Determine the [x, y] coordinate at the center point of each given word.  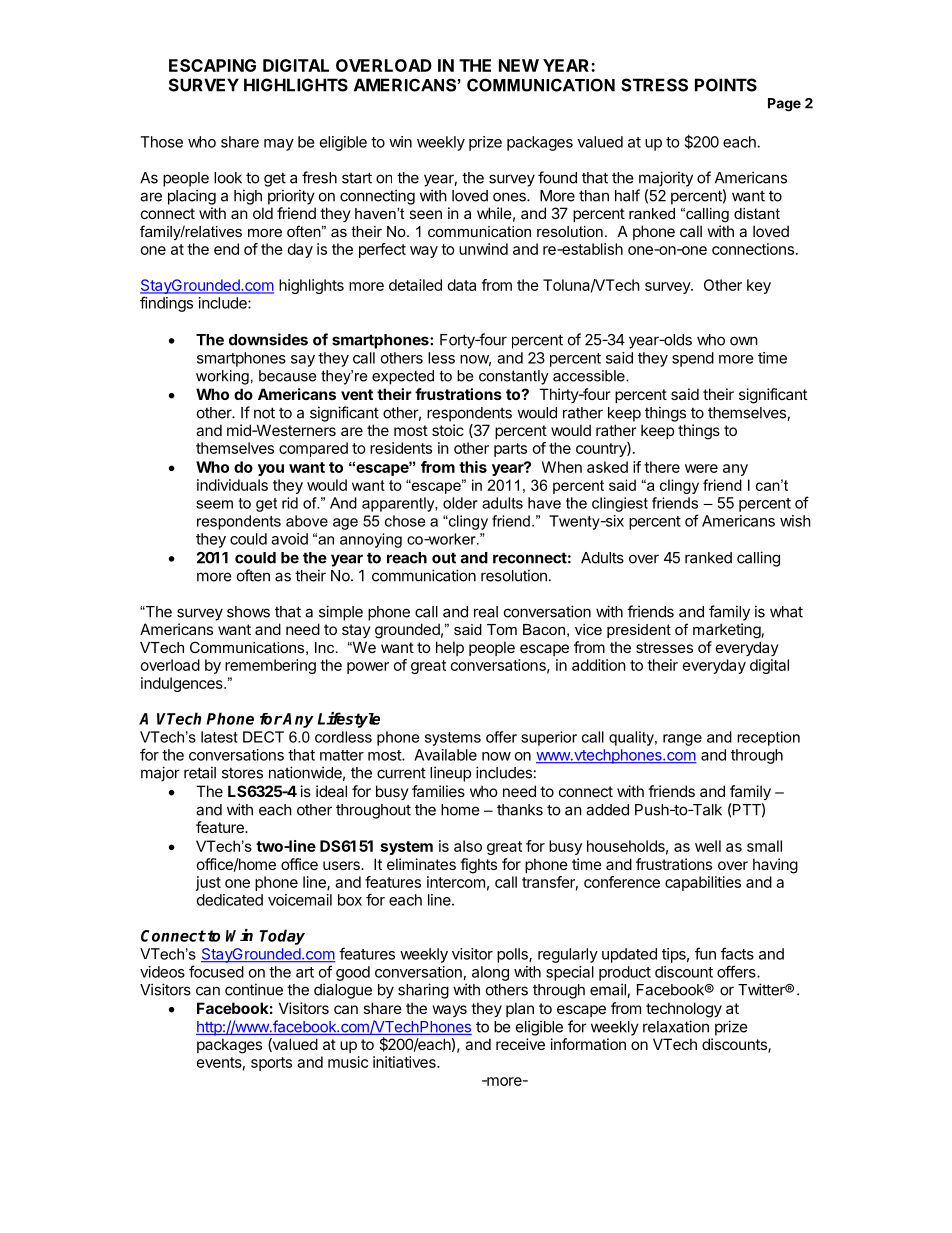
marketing [727, 631]
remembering [270, 666]
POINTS [726, 85]
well [708, 846]
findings [166, 304]
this [473, 467]
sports [271, 1064]
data [462, 285]
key [759, 286]
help [450, 648]
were [701, 468]
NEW [519, 65]
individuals [232, 485]
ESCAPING [212, 65]
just [208, 883]
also [468, 846]
